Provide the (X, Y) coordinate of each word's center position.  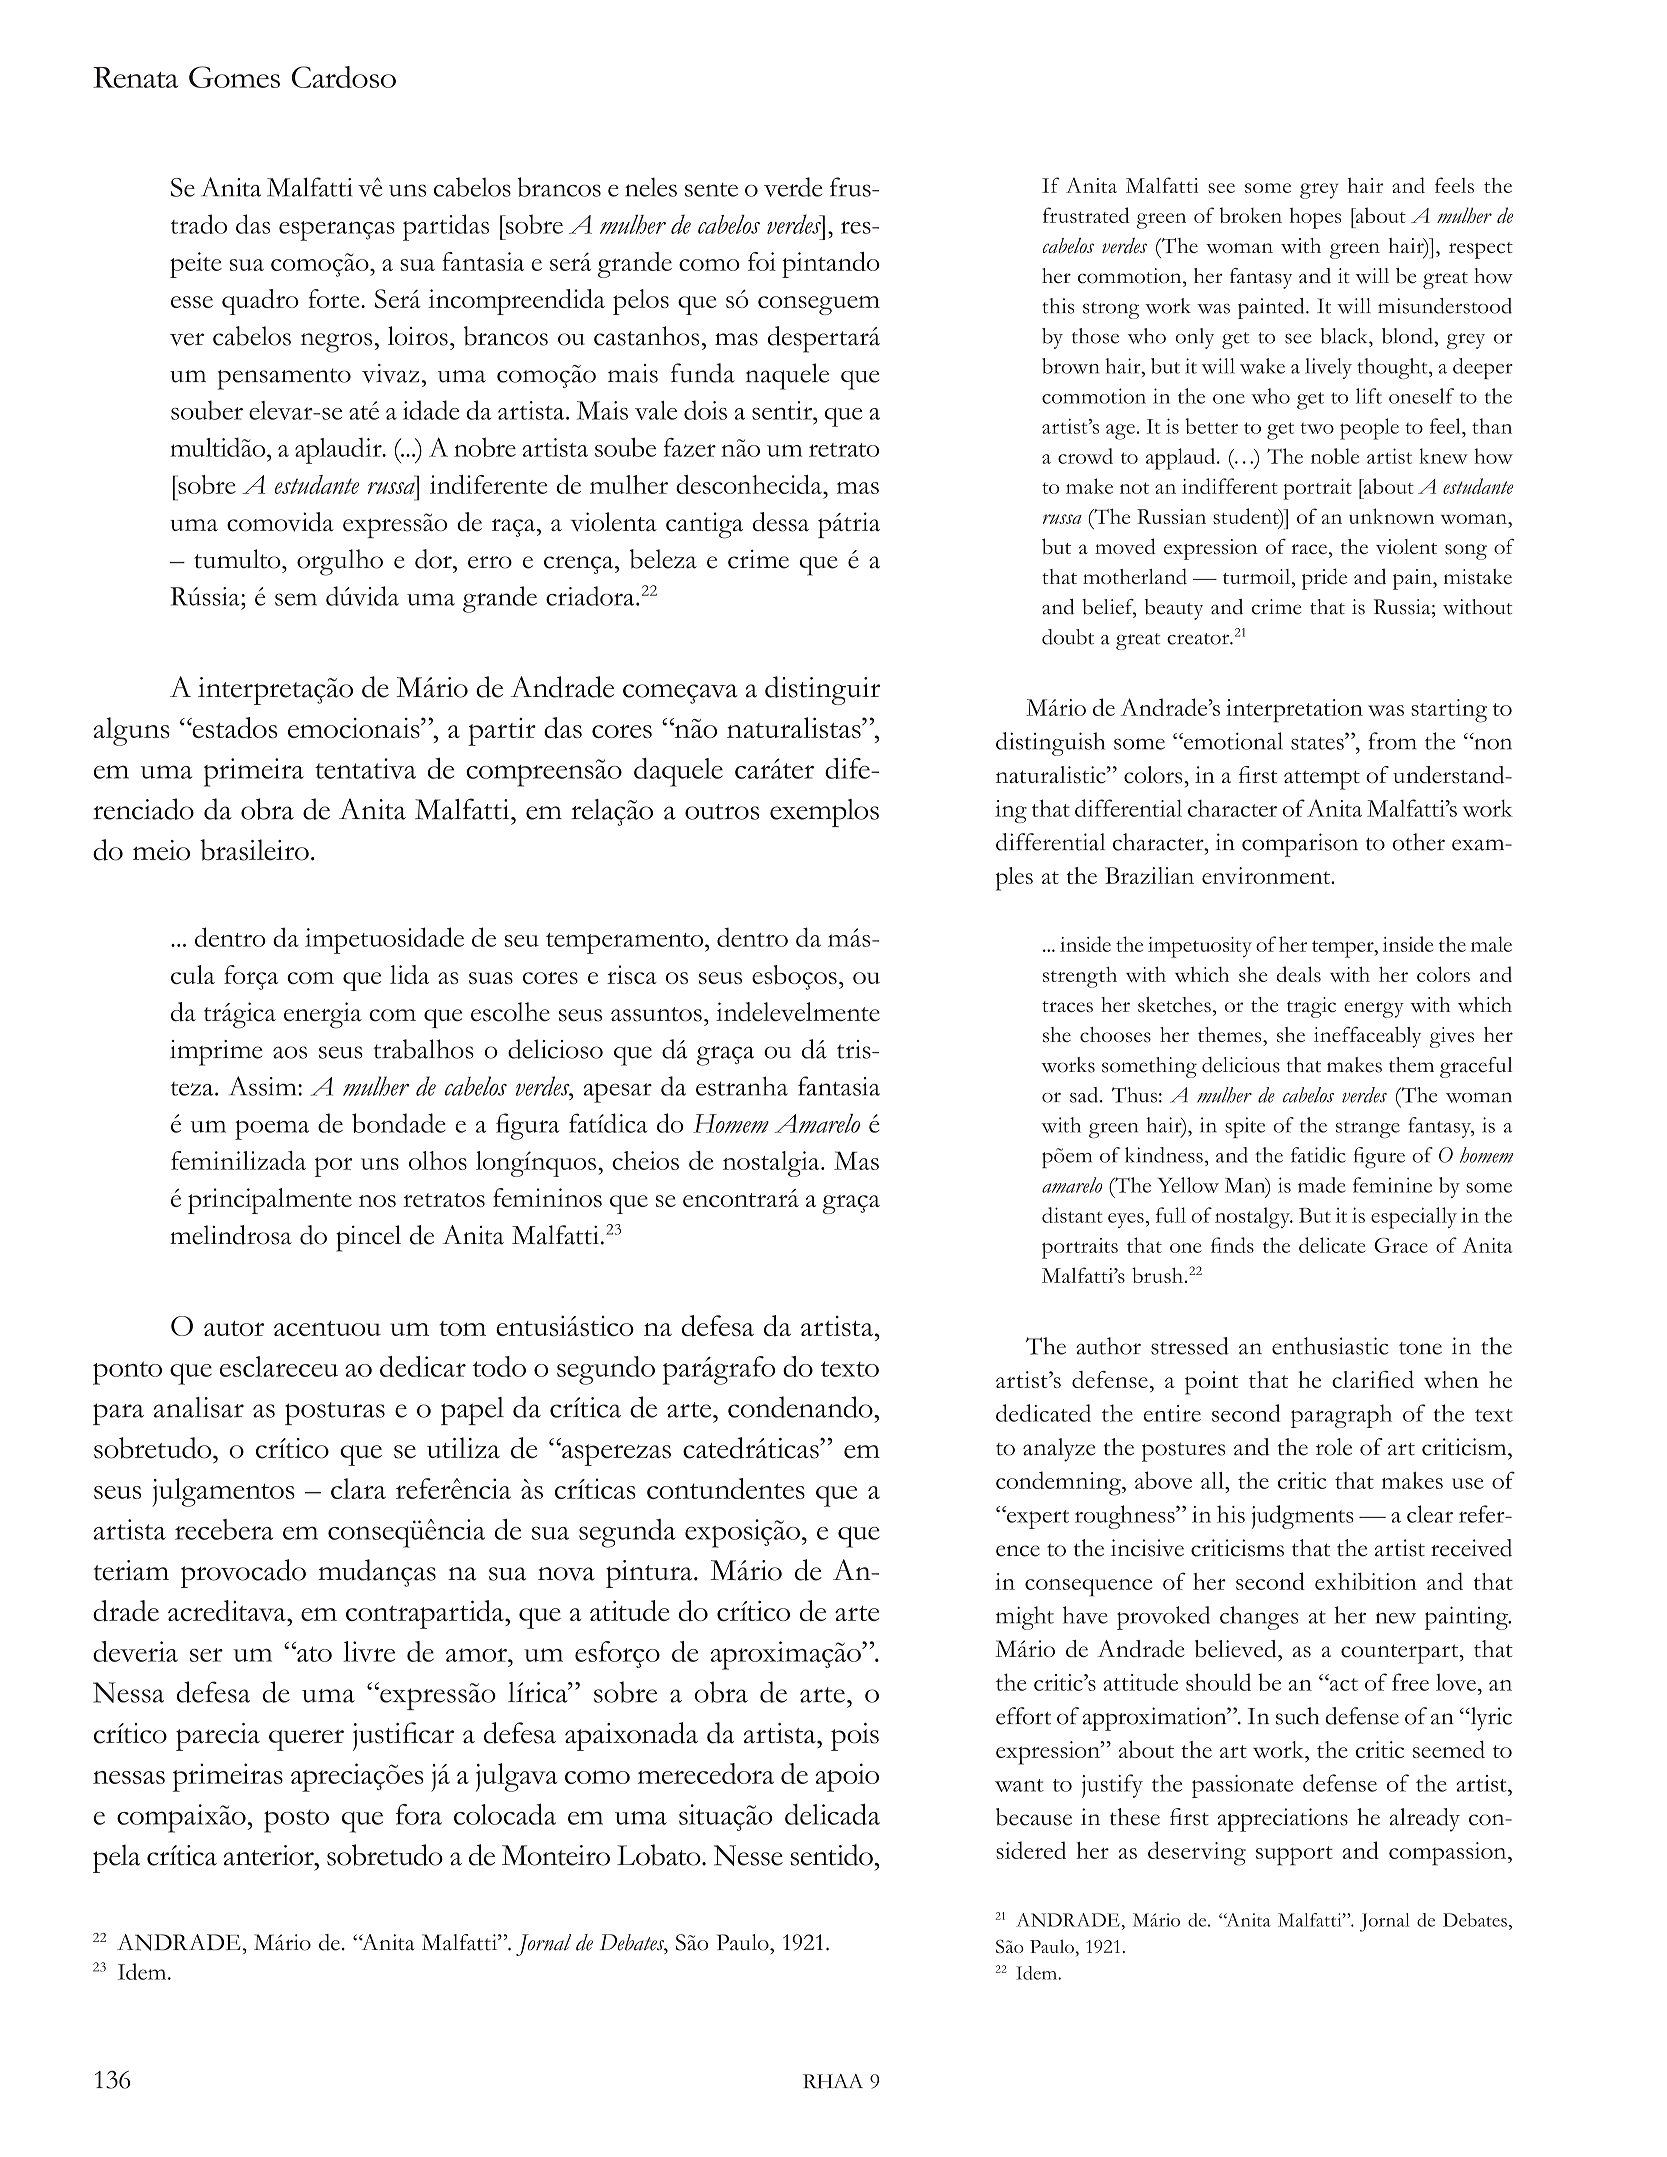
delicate (1332, 1245)
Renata (135, 77)
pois (855, 1737)
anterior (270, 1855)
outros (722, 812)
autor (234, 1328)
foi (762, 261)
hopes (1315, 218)
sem (296, 599)
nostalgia (772, 1164)
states (1318, 742)
